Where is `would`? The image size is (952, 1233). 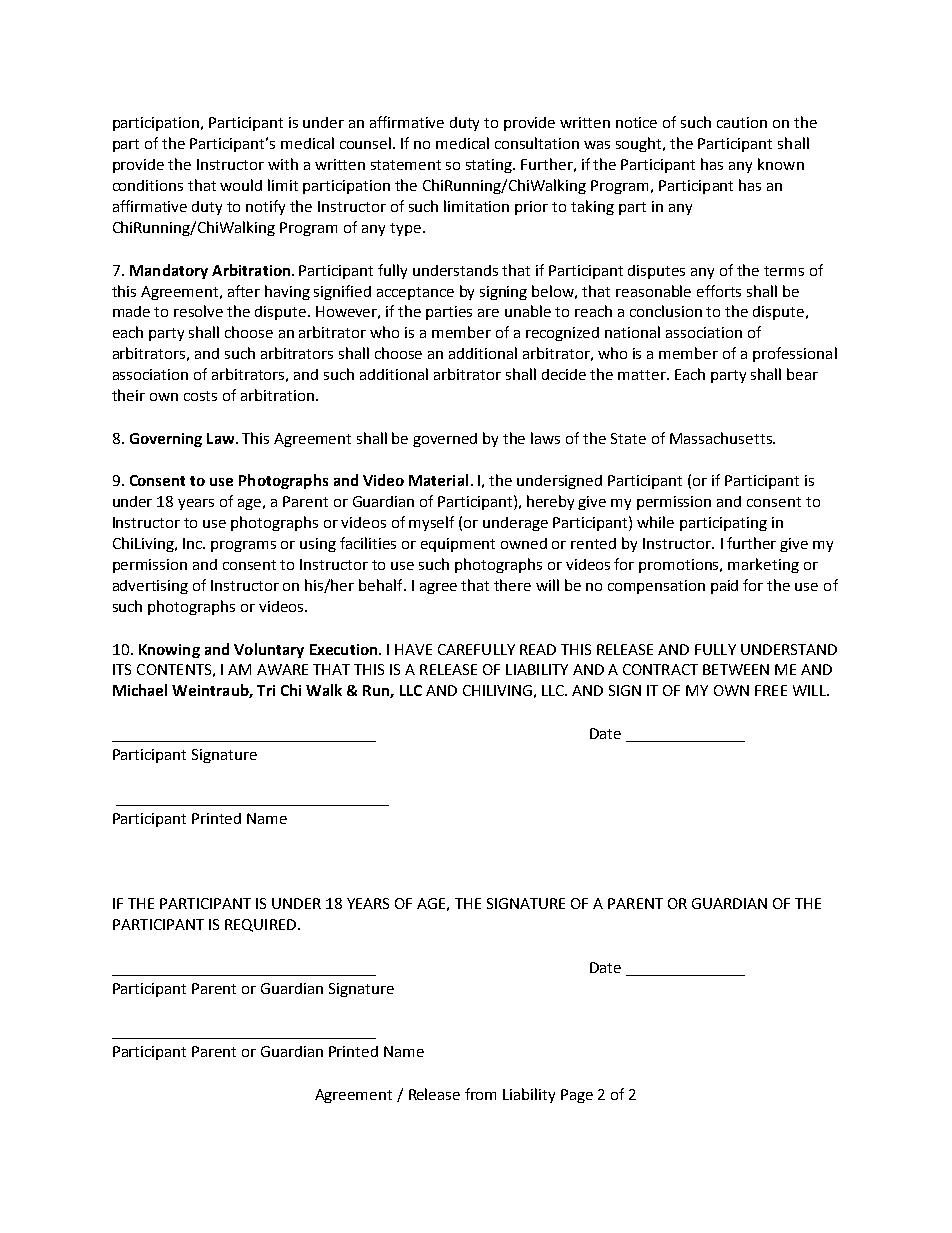 would is located at coordinates (241, 185).
